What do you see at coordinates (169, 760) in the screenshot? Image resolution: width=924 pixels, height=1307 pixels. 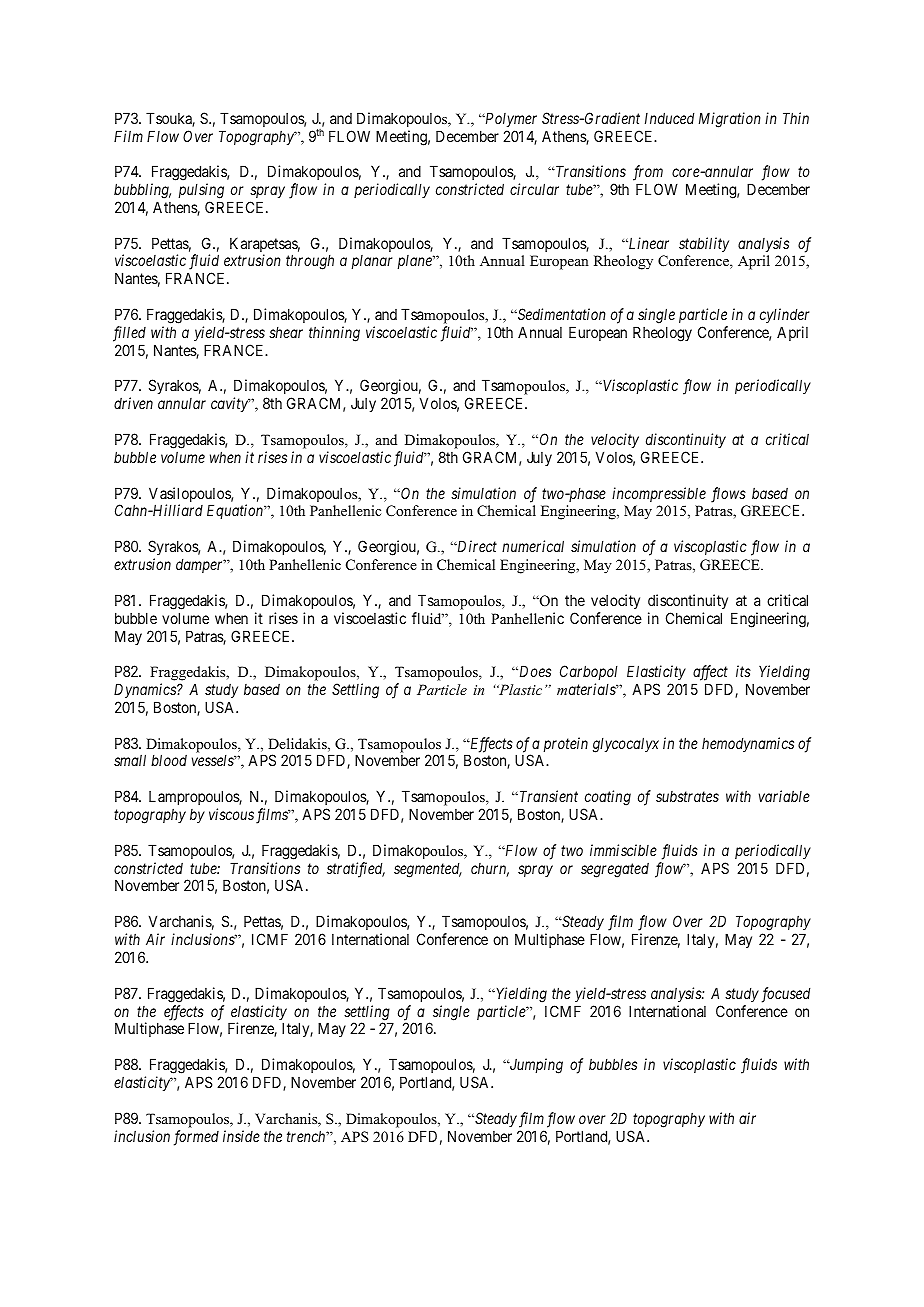 I see `blood` at bounding box center [169, 760].
